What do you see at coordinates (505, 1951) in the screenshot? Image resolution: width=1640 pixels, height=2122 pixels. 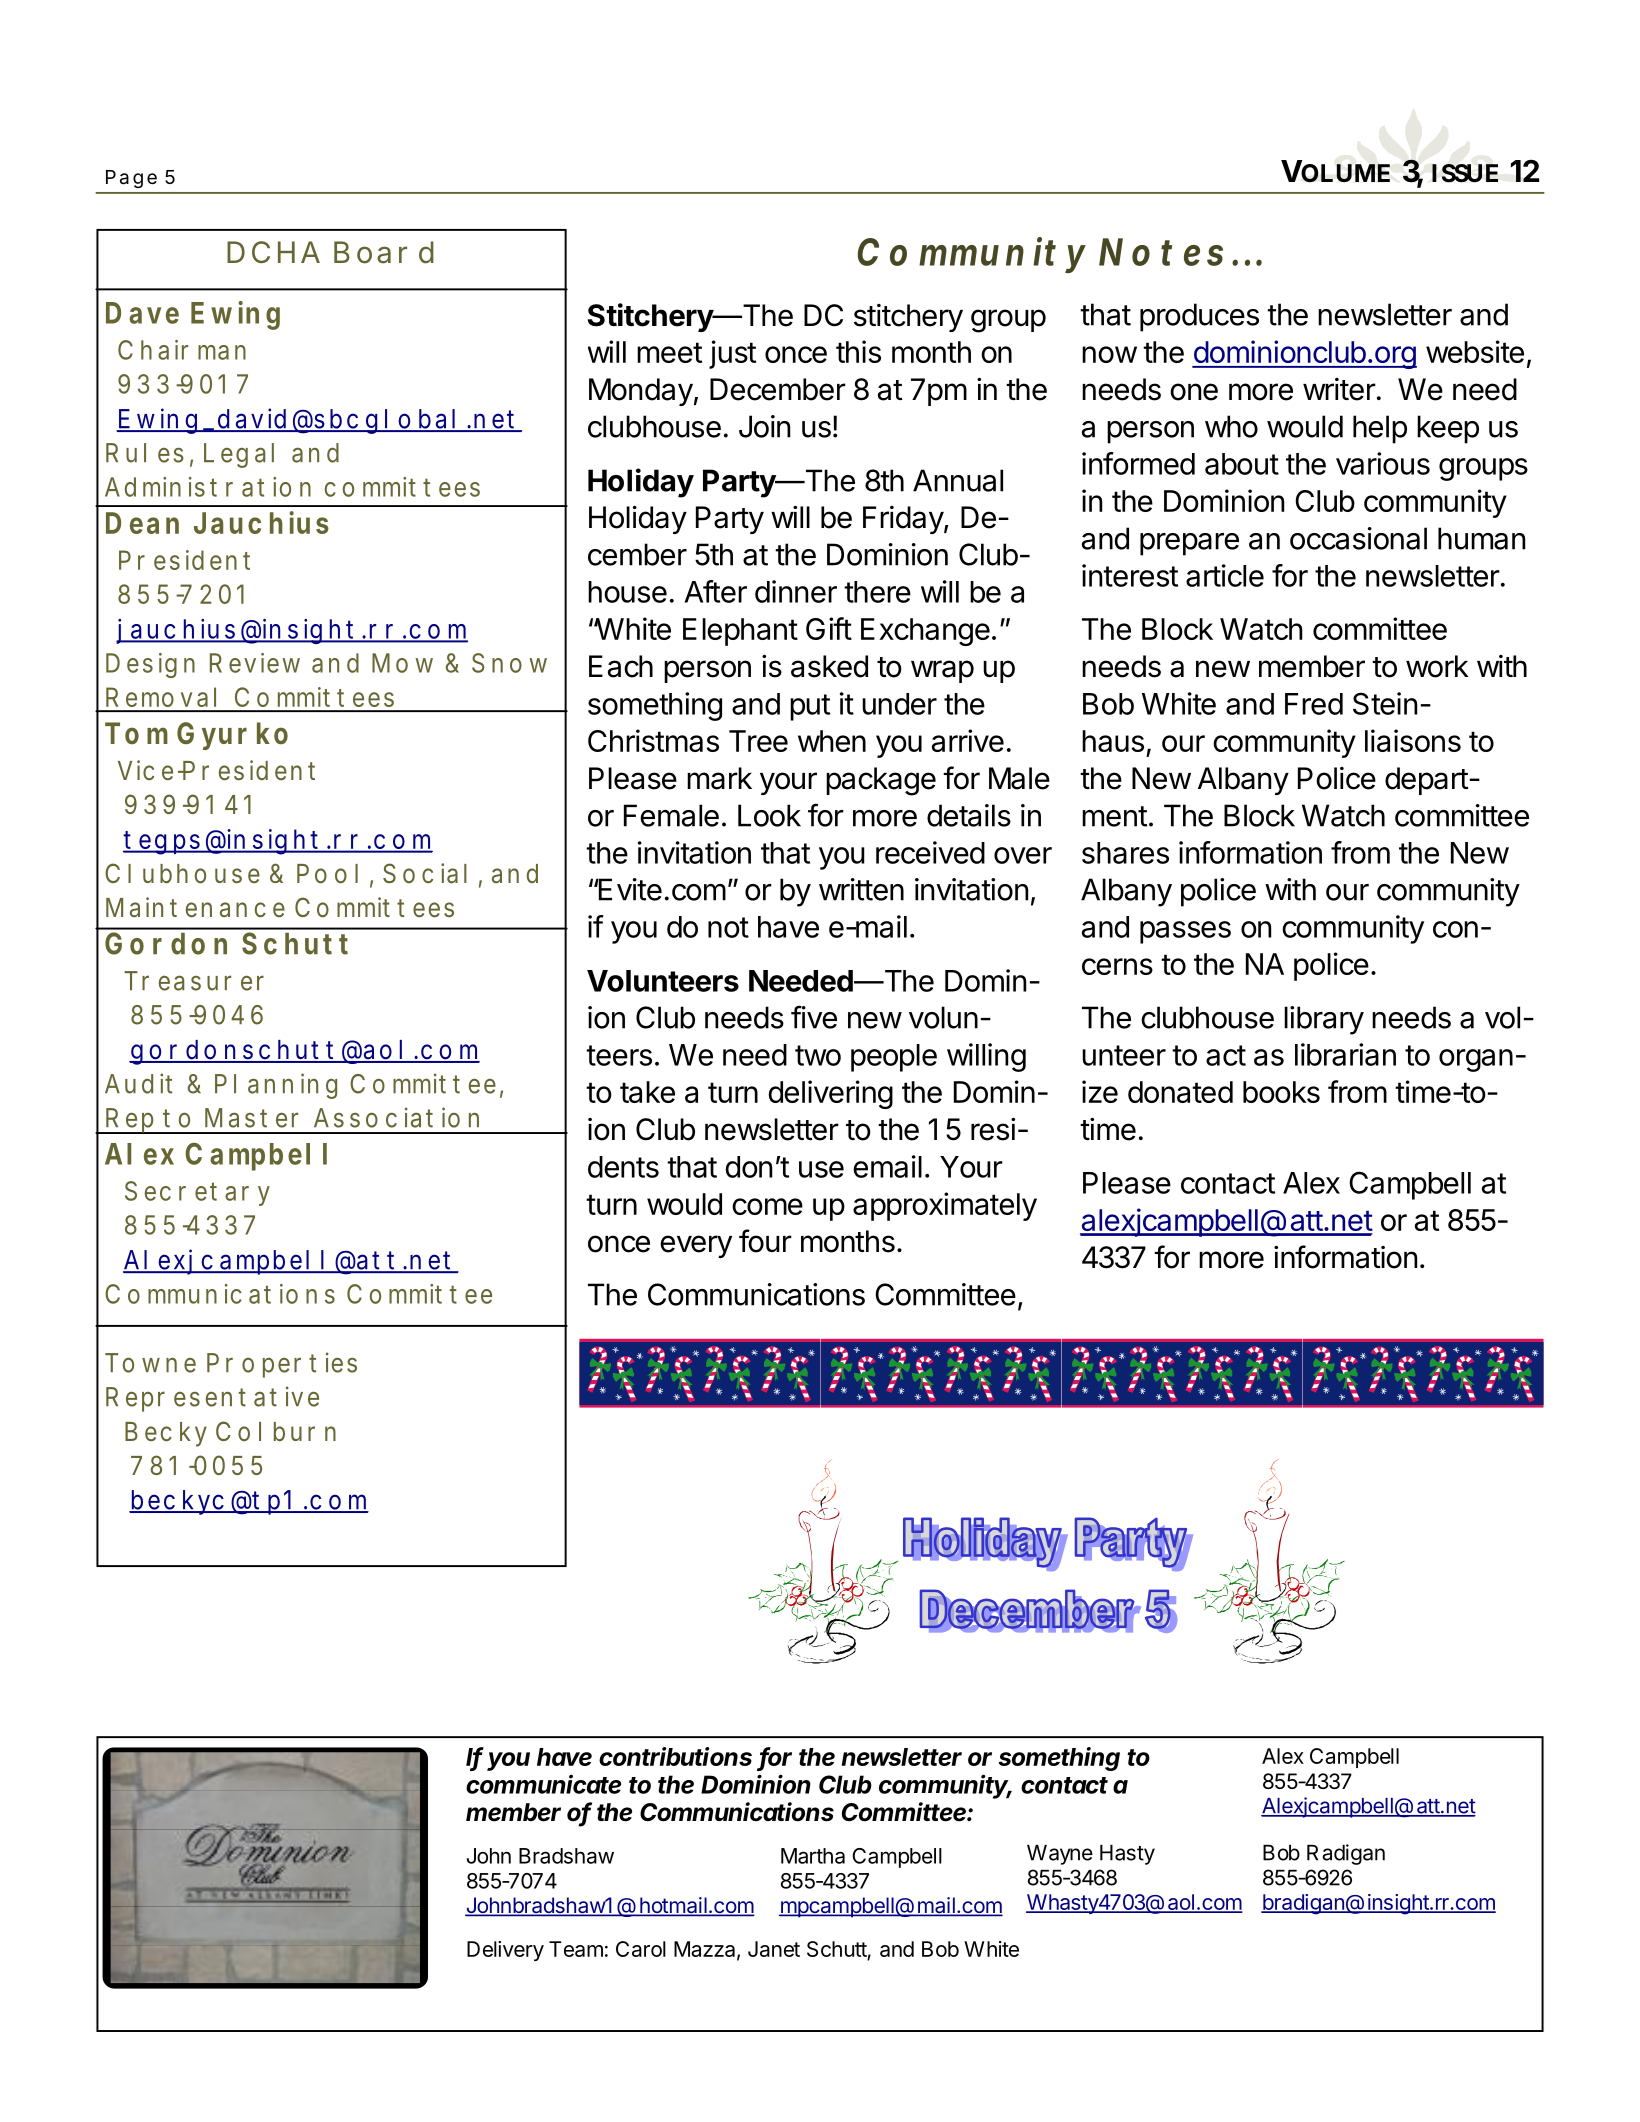 I see `Delivery` at bounding box center [505, 1951].
